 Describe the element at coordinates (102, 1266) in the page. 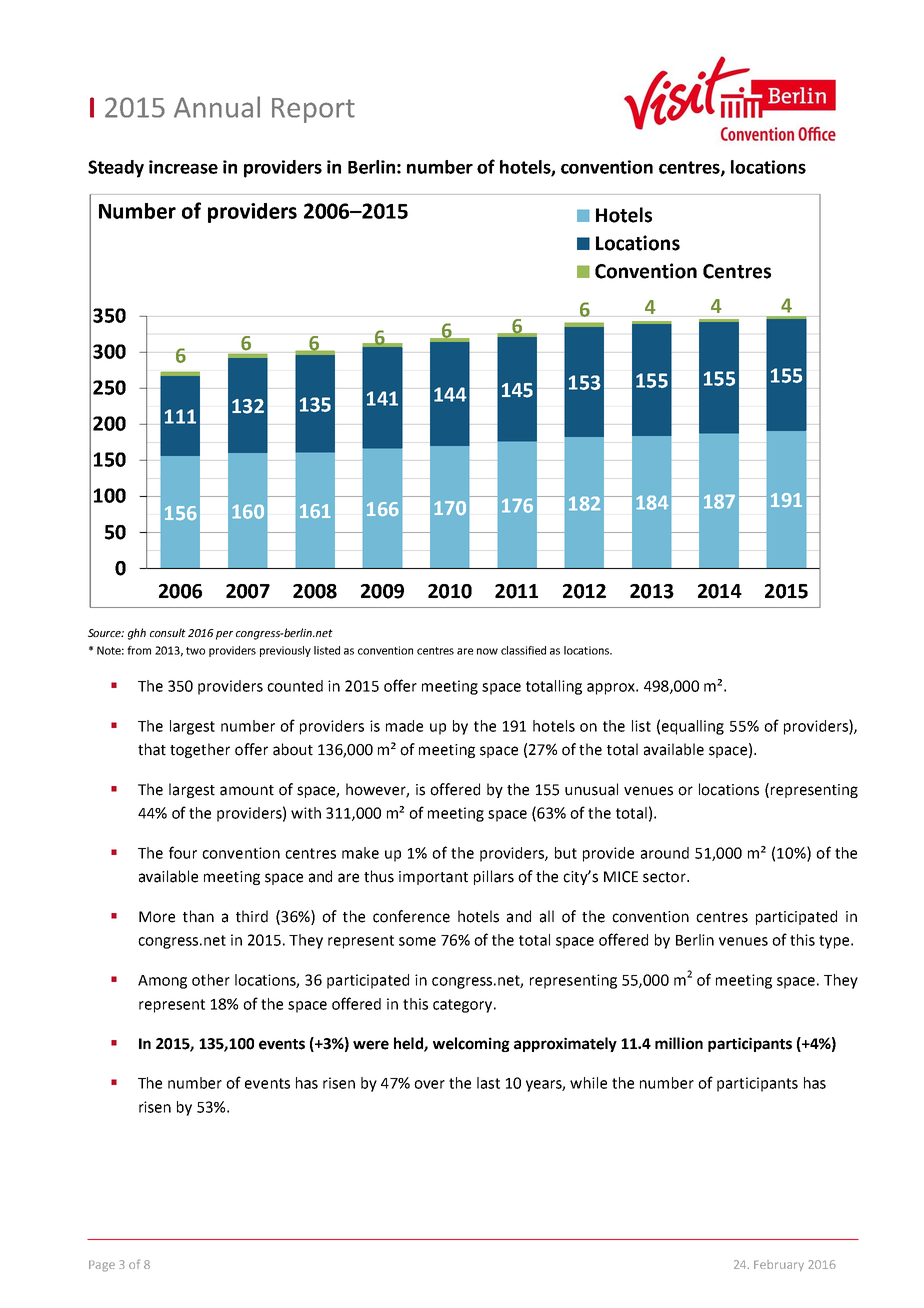

I see `Page` at that location.
